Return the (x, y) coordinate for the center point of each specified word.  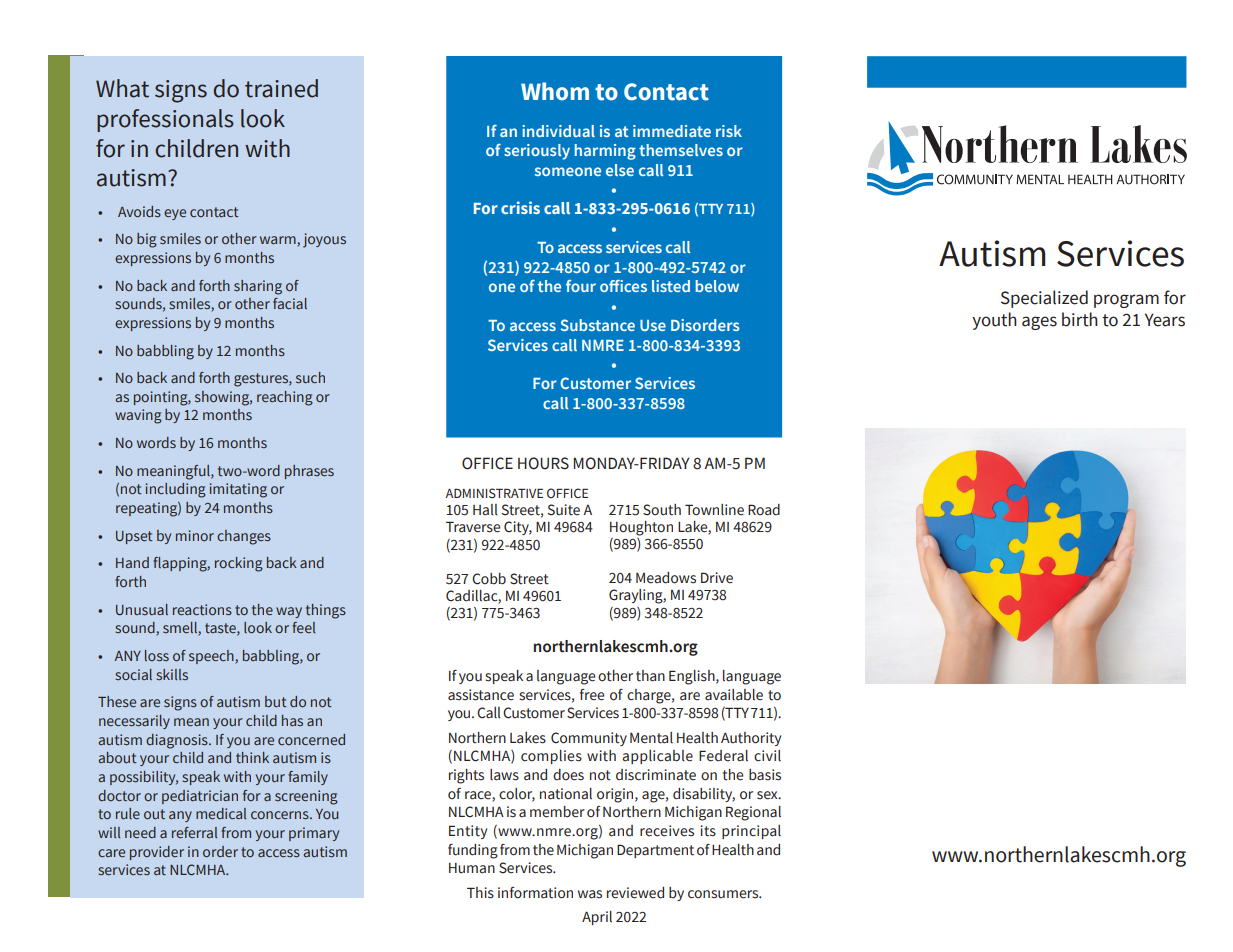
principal (751, 832)
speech (212, 657)
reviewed (635, 893)
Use (653, 325)
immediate (672, 131)
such (310, 377)
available (734, 695)
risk (729, 131)
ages (1039, 323)
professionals (165, 120)
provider (157, 853)
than (650, 676)
